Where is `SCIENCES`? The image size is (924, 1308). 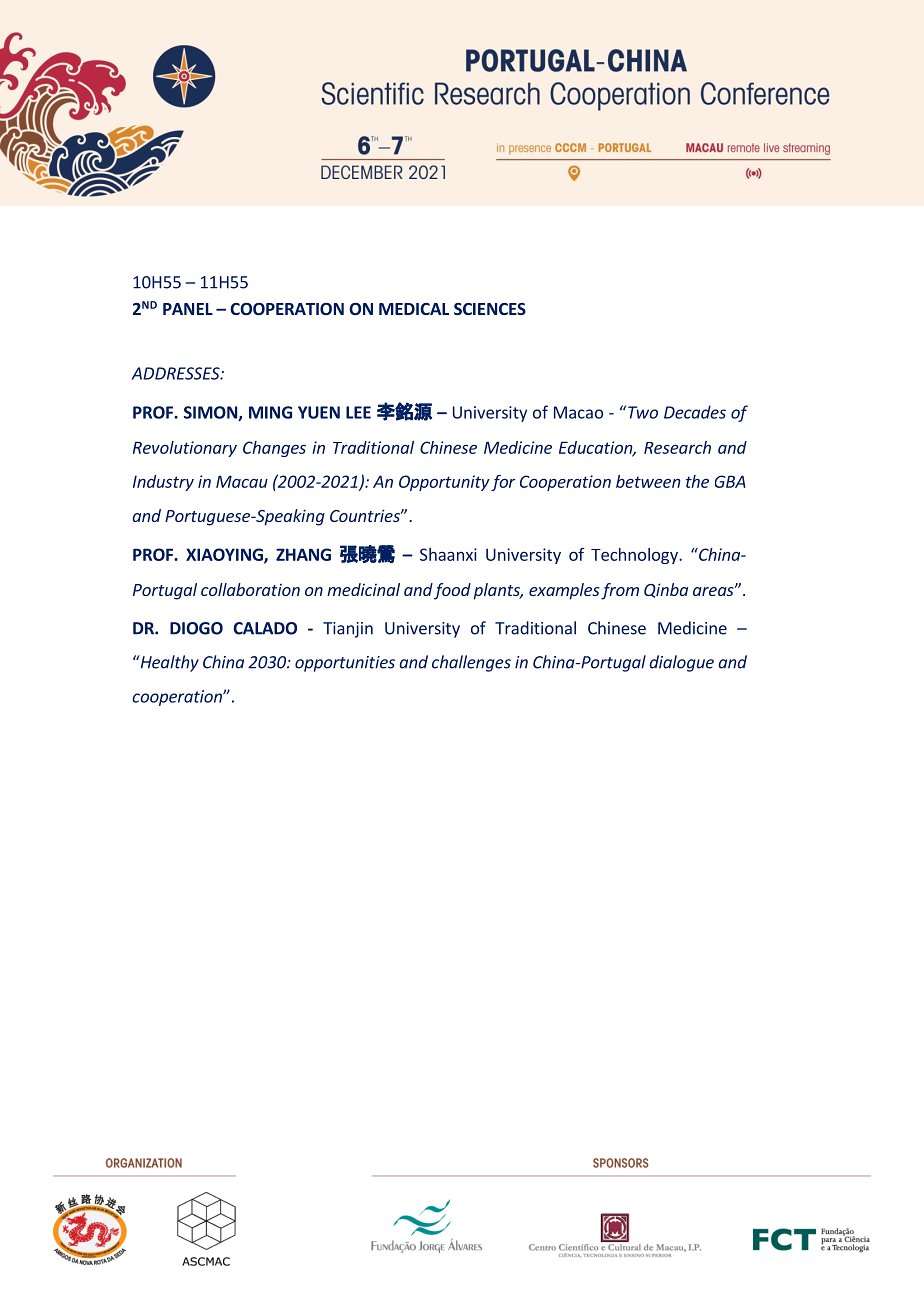
SCIENCES is located at coordinates (490, 309).
